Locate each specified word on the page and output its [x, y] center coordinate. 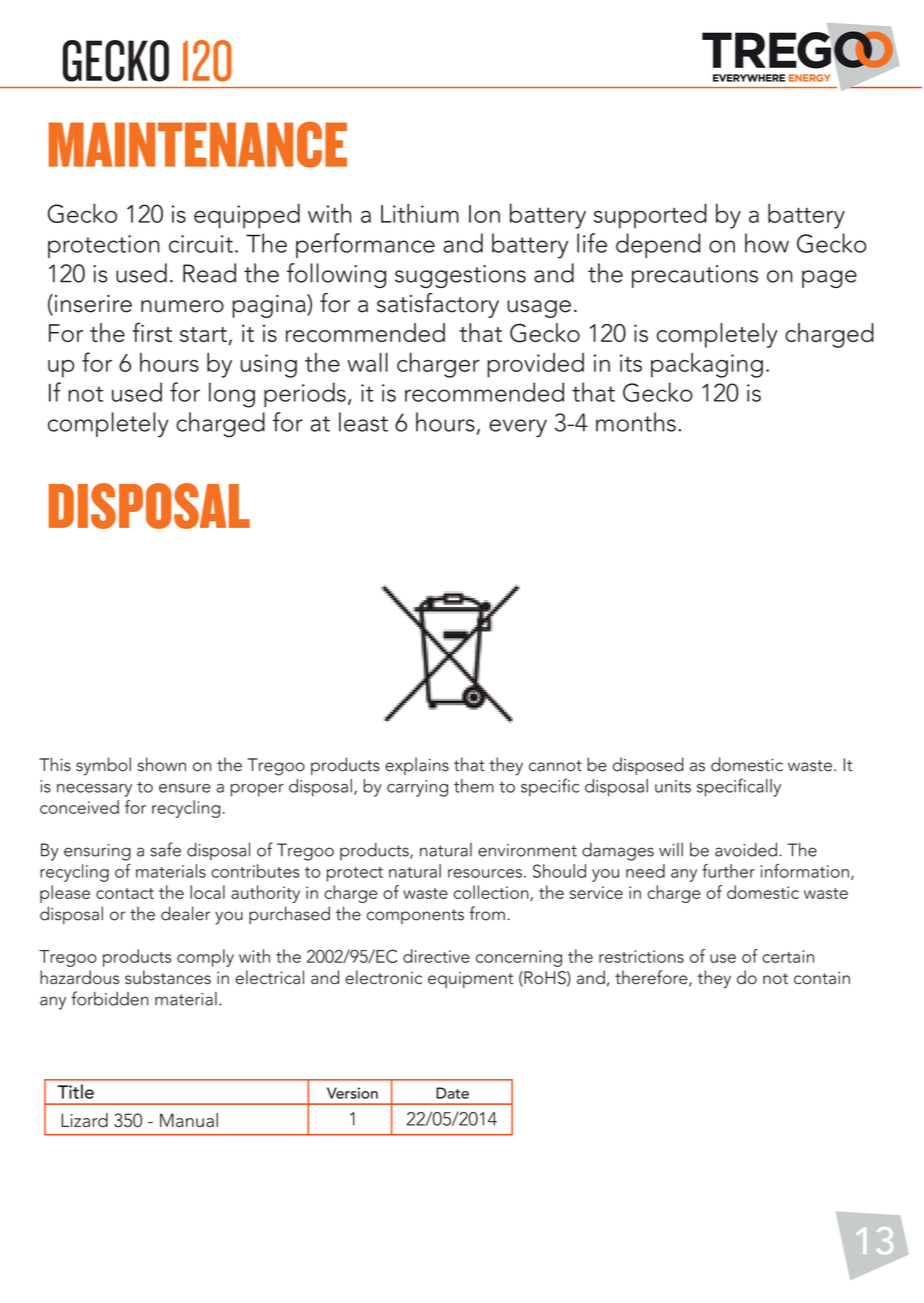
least [363, 422]
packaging [707, 365]
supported [650, 216]
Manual [189, 1120]
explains [417, 766]
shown [161, 764]
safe [165, 849]
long [232, 395]
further [728, 871]
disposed [648, 766]
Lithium [420, 213]
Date [452, 1093]
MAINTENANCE [198, 144]
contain [822, 978]
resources [485, 873]
